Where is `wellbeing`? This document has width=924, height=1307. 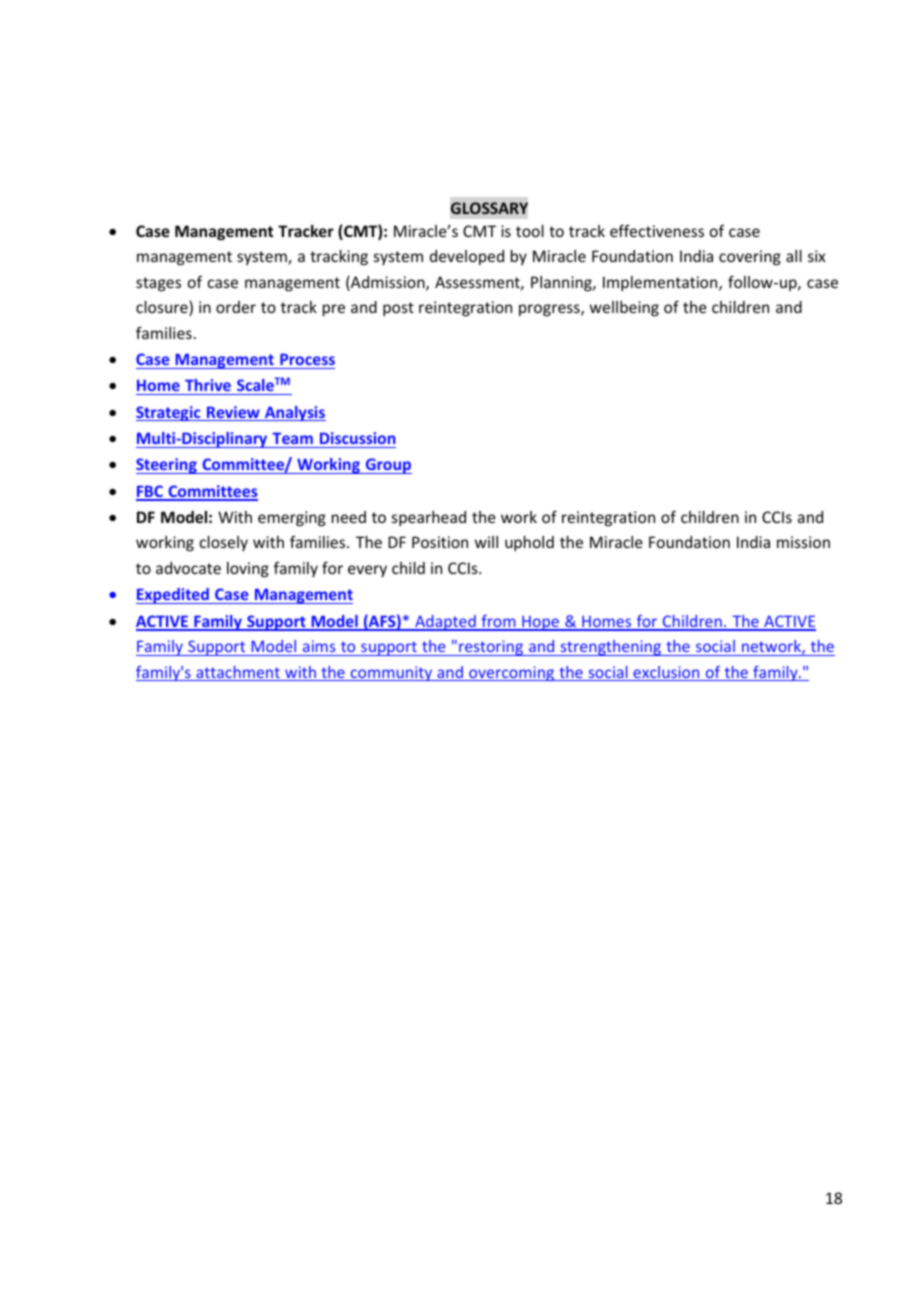
wellbeing is located at coordinates (624, 308).
